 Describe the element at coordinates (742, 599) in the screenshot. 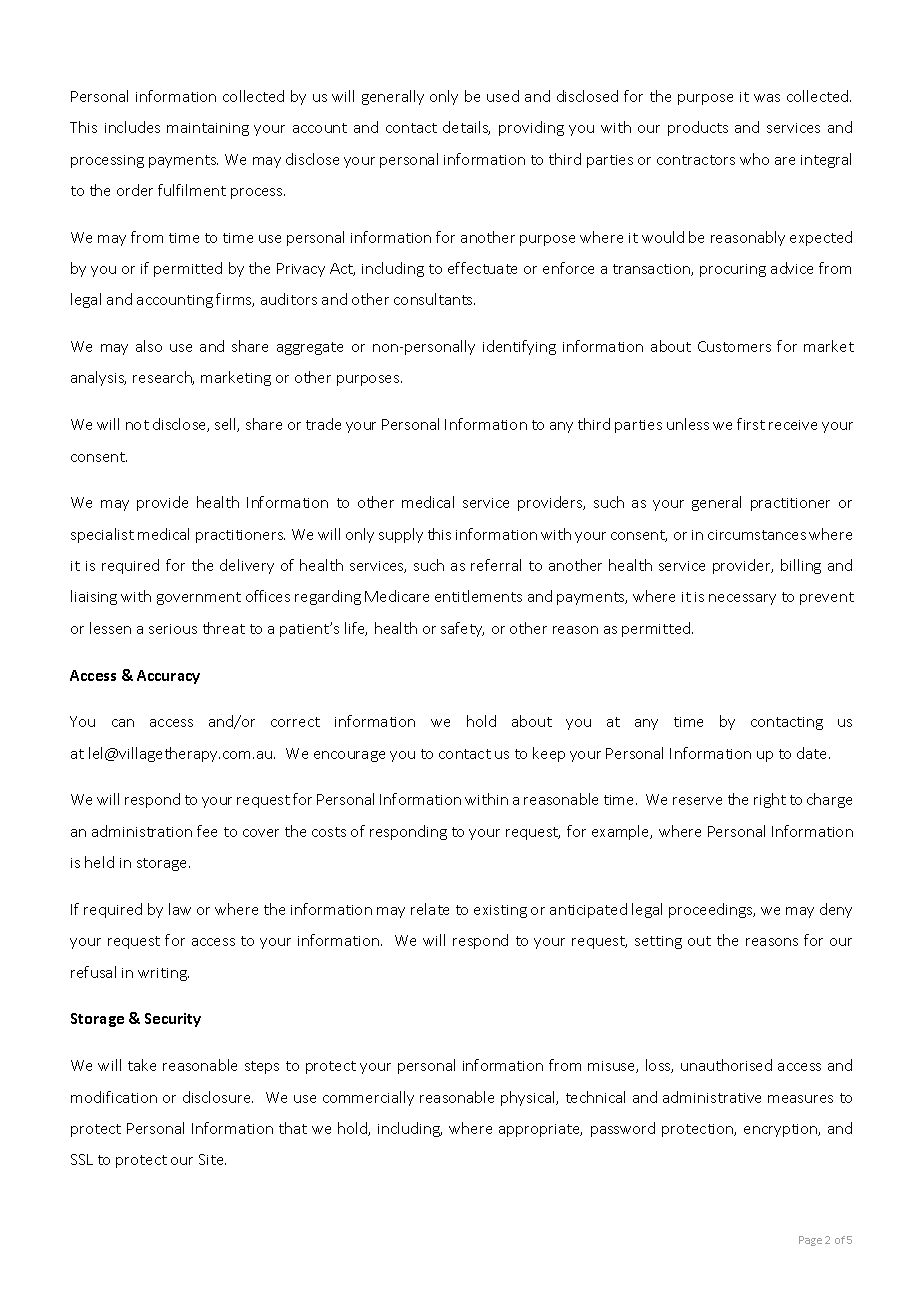

I see `necessary` at that location.
